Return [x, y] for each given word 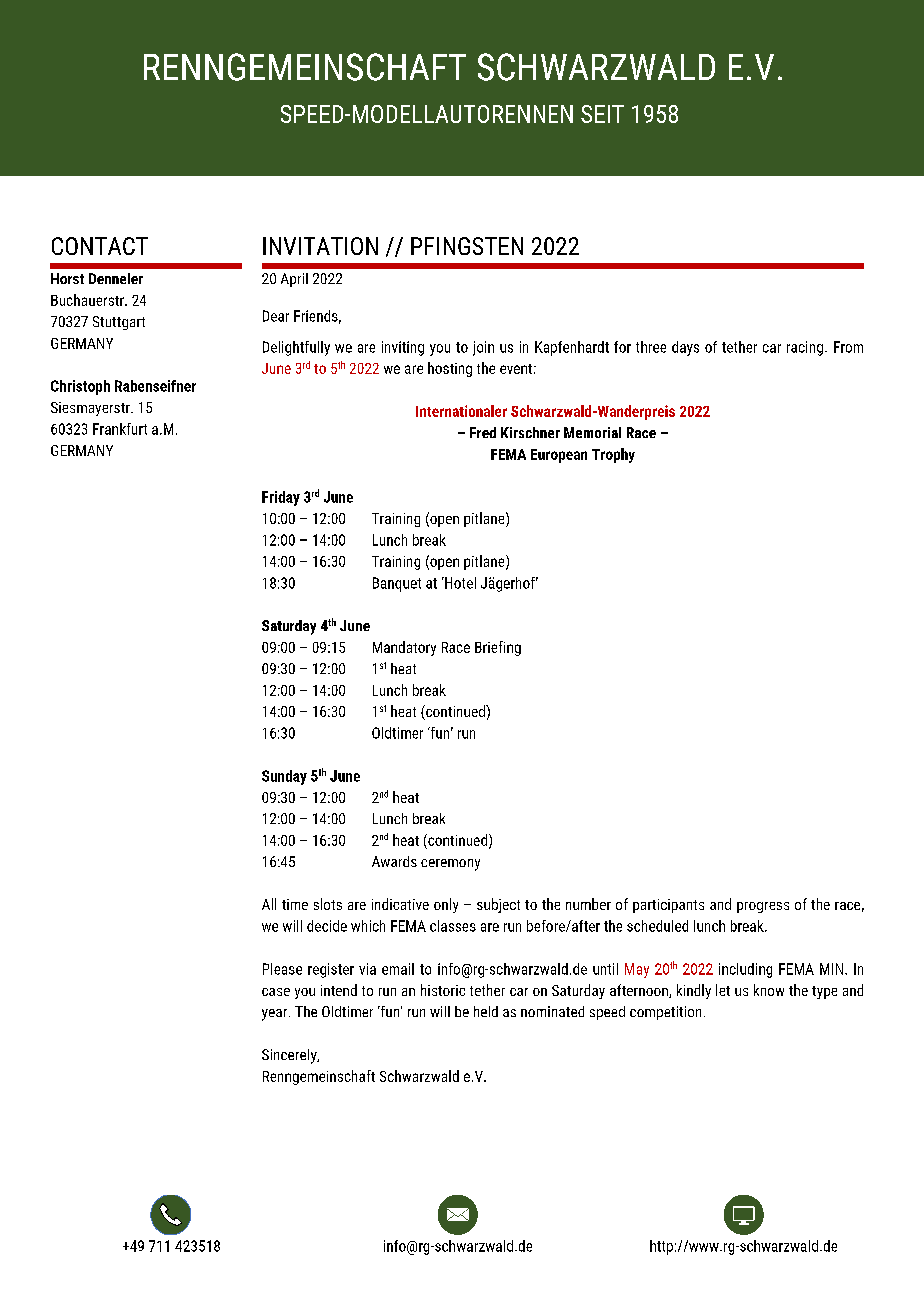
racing [805, 348]
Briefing [498, 648]
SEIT [602, 114]
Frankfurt [120, 429]
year [276, 1015]
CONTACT [100, 246]
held [486, 1011]
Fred [483, 432]
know [769, 990]
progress [763, 907]
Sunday [284, 777]
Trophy [613, 455]
